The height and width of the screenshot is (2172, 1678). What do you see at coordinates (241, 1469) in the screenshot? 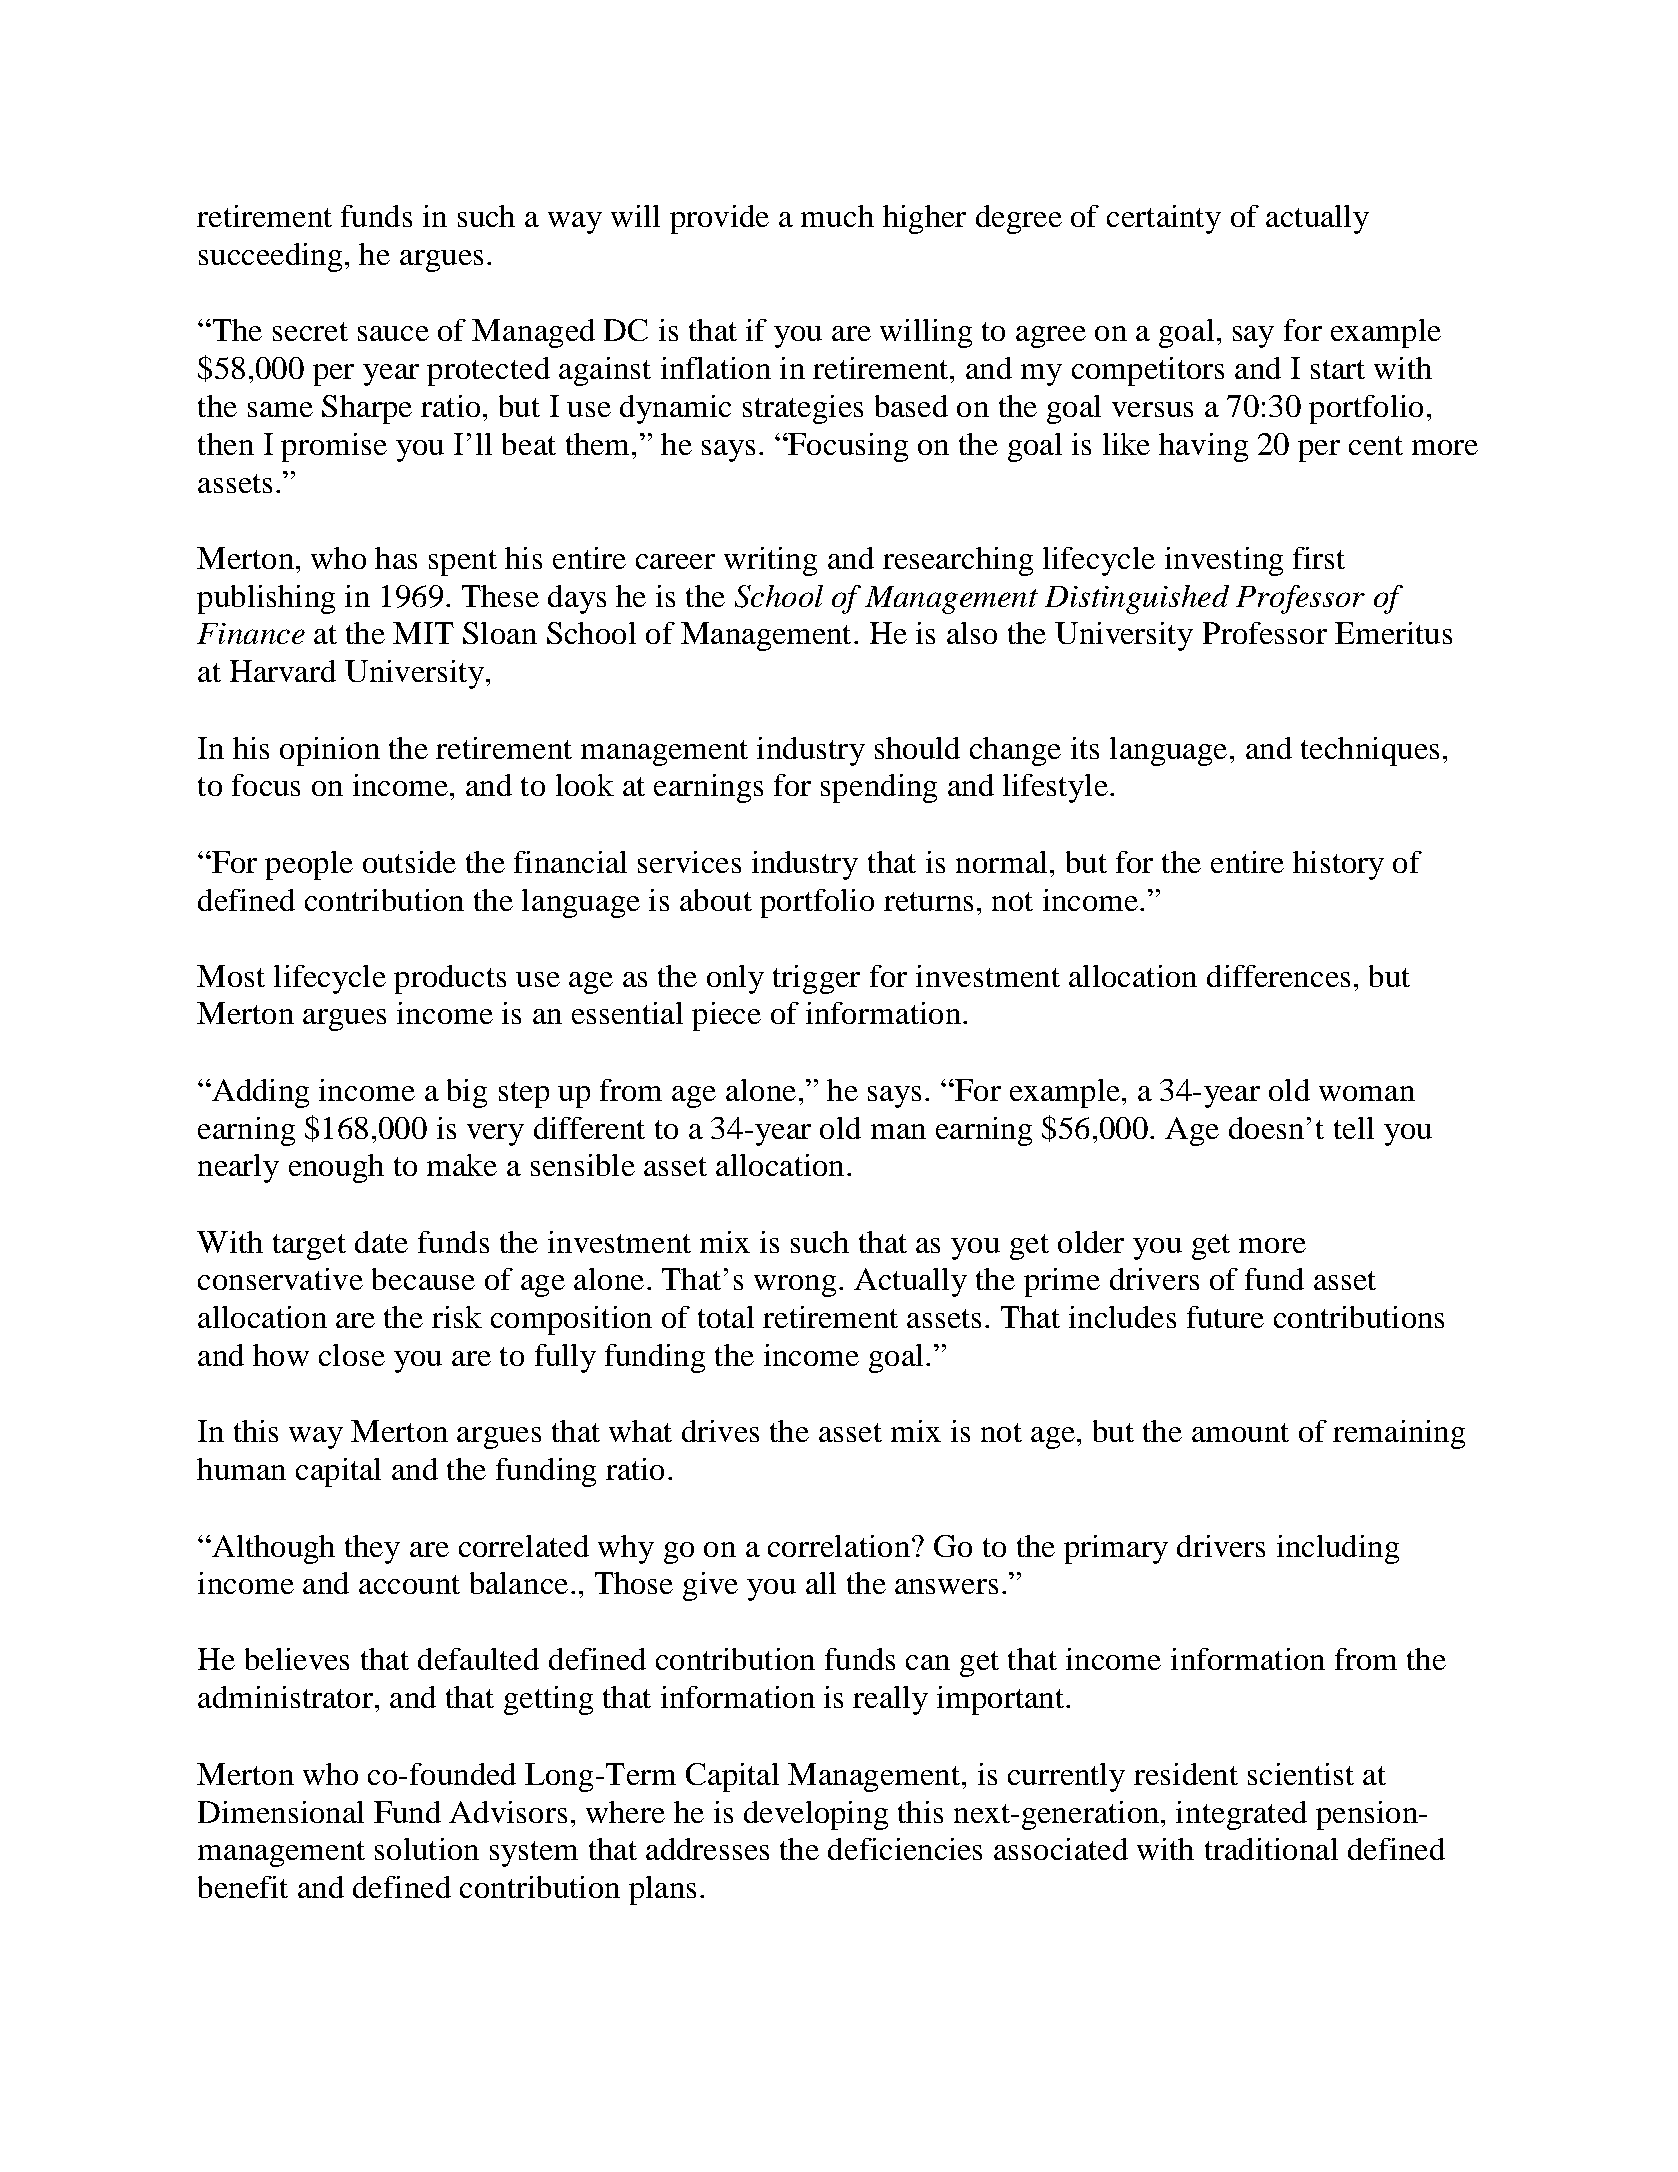
I see `human` at bounding box center [241, 1469].
